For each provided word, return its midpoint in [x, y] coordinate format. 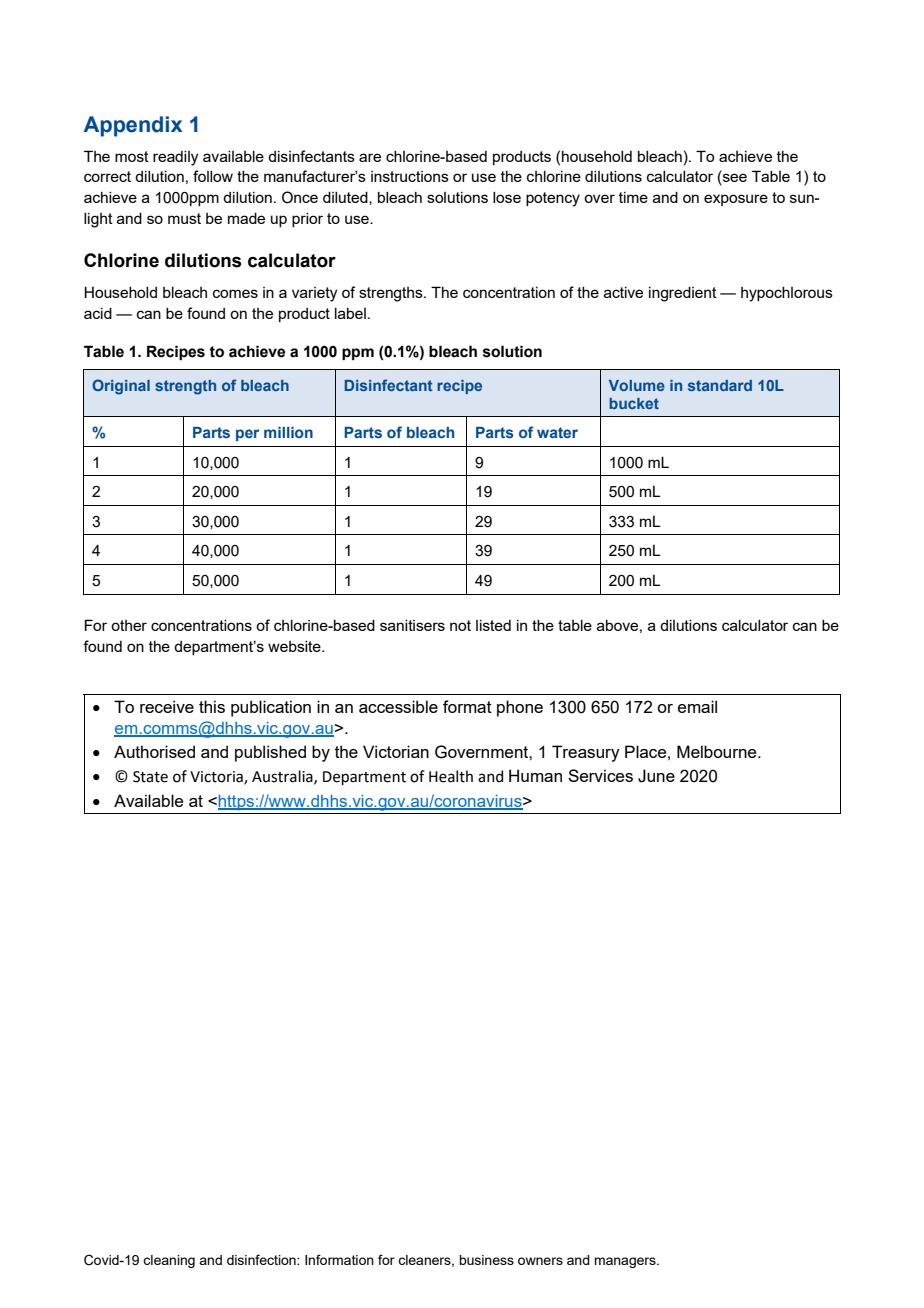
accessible [398, 706]
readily [175, 158]
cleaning [169, 1261]
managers [626, 1262]
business [486, 1260]
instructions [410, 176]
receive [167, 706]
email [697, 706]
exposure [736, 200]
